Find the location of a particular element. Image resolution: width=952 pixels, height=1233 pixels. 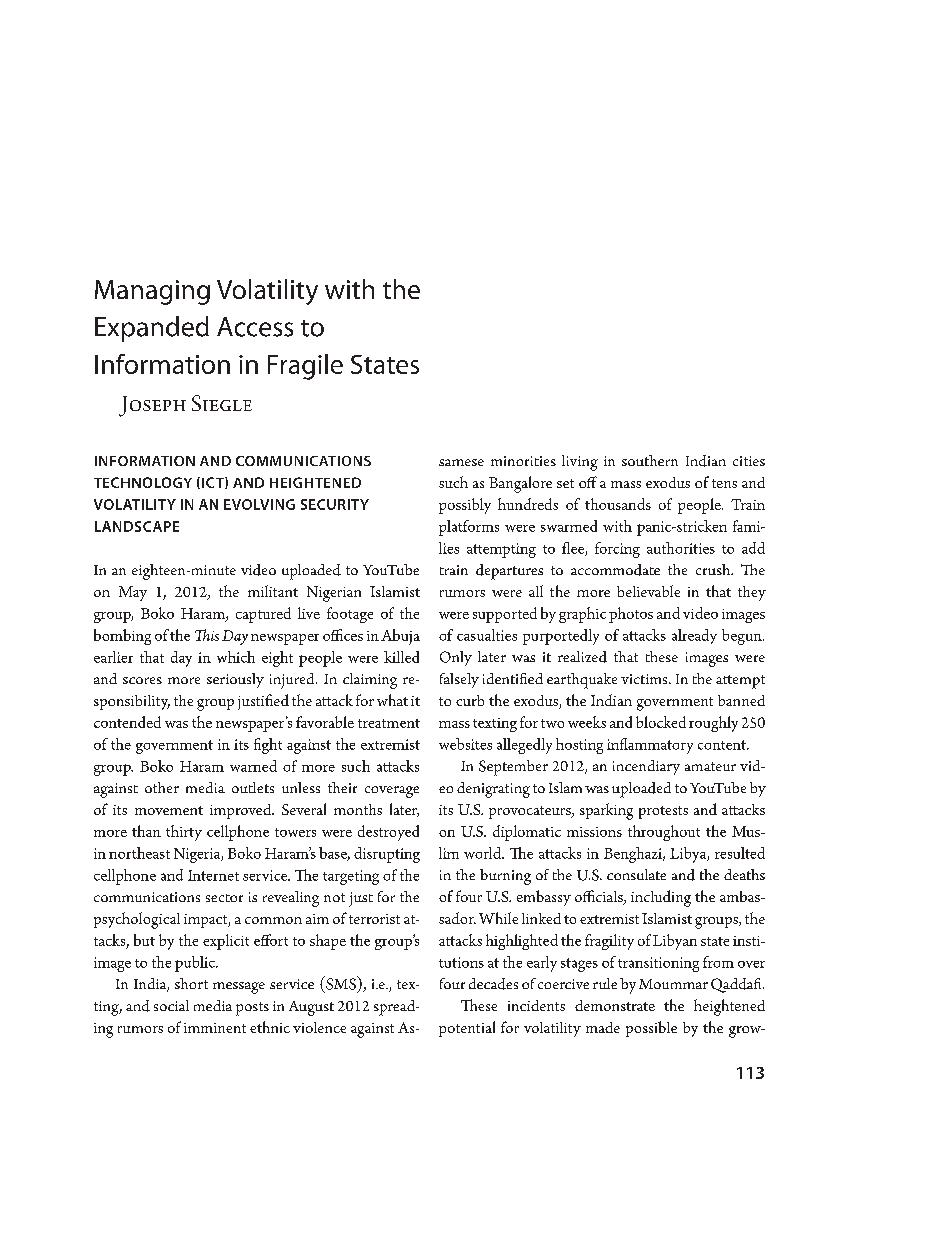

social is located at coordinates (171, 1005).
